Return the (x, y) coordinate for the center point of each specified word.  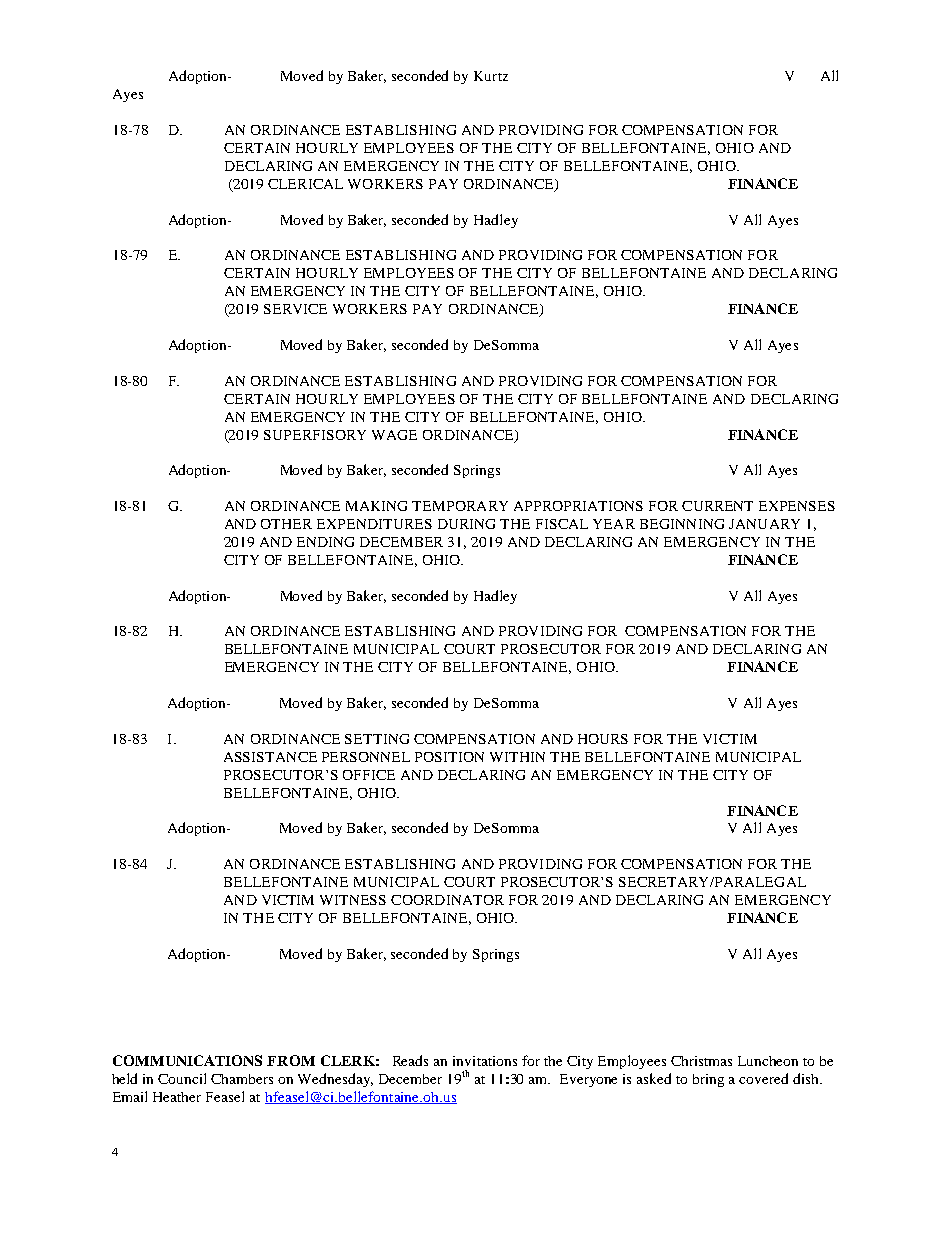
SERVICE (295, 309)
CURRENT (717, 506)
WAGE (394, 435)
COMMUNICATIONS (187, 1060)
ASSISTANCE (270, 757)
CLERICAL (305, 184)
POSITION (449, 757)
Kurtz (491, 76)
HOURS (603, 739)
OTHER (286, 524)
